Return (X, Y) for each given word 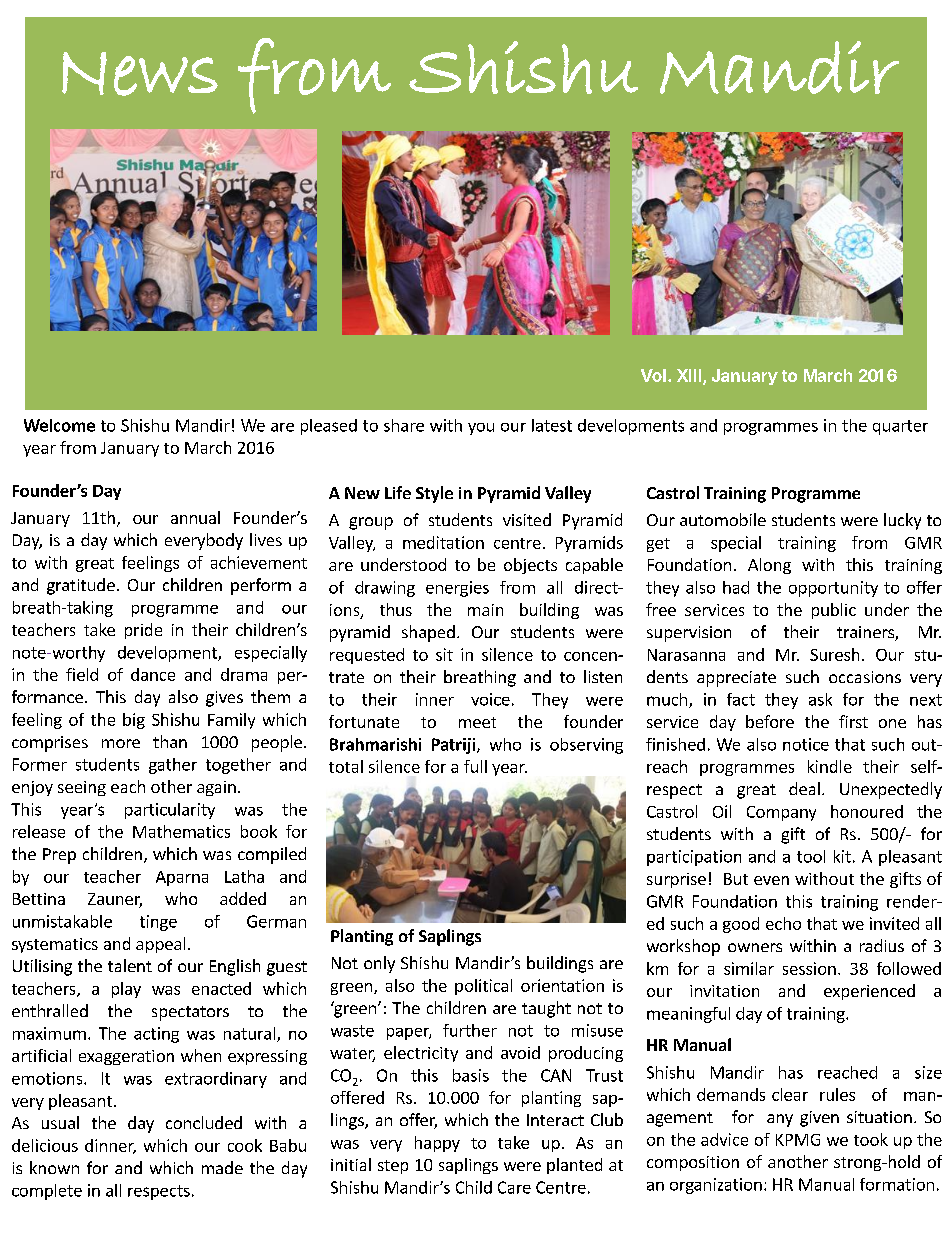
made (222, 1167)
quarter (900, 427)
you (481, 429)
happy (437, 1144)
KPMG (798, 1140)
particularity (170, 811)
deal (804, 788)
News (140, 74)
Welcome (59, 425)
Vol (653, 375)
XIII (690, 376)
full (475, 766)
